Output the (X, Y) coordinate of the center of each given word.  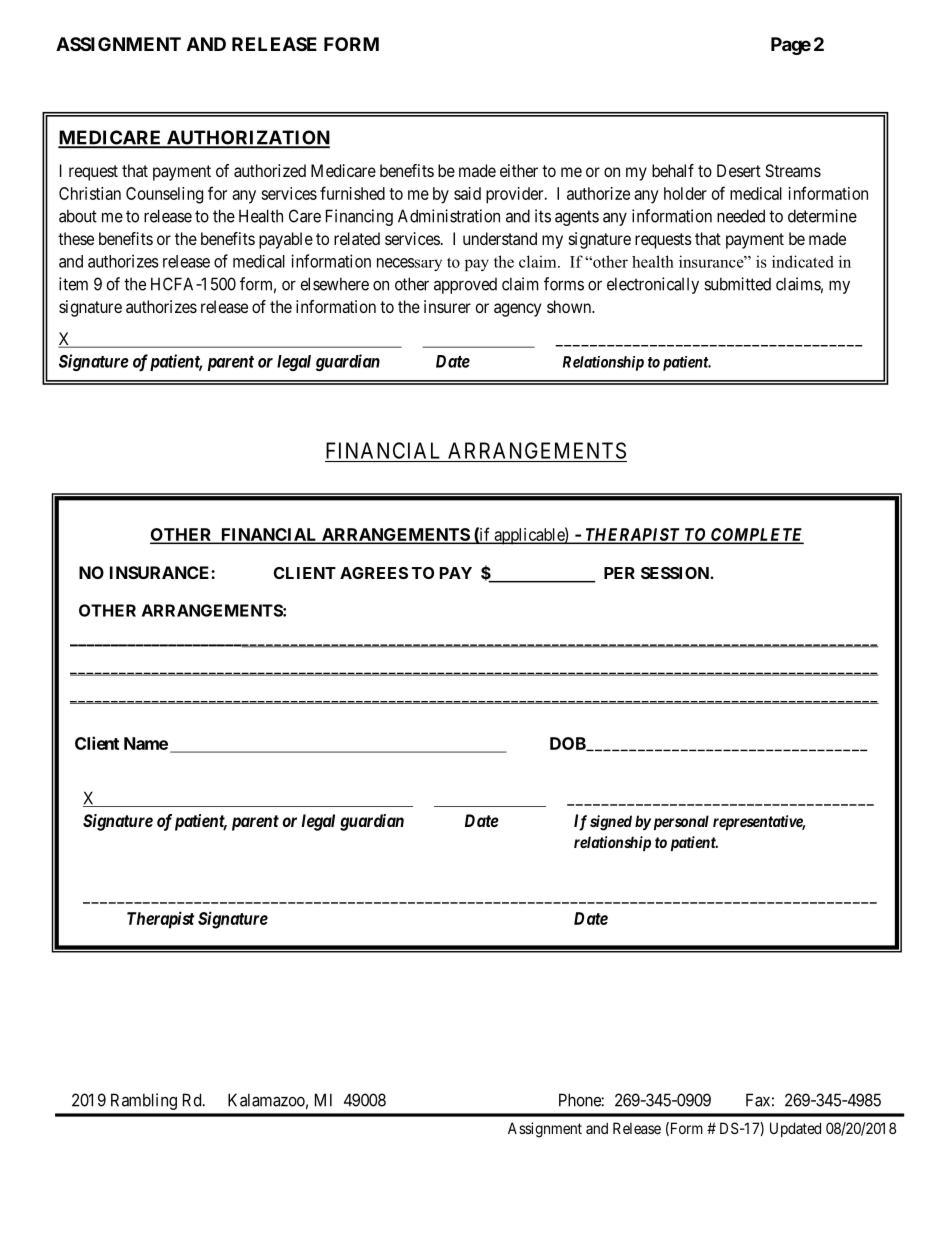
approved (465, 286)
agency (517, 310)
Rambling (144, 1101)
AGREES (374, 573)
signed (611, 823)
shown (570, 306)
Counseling (164, 195)
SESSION (676, 573)
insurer (447, 306)
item (73, 284)
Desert (739, 170)
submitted (737, 284)
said (467, 193)
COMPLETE (756, 535)
